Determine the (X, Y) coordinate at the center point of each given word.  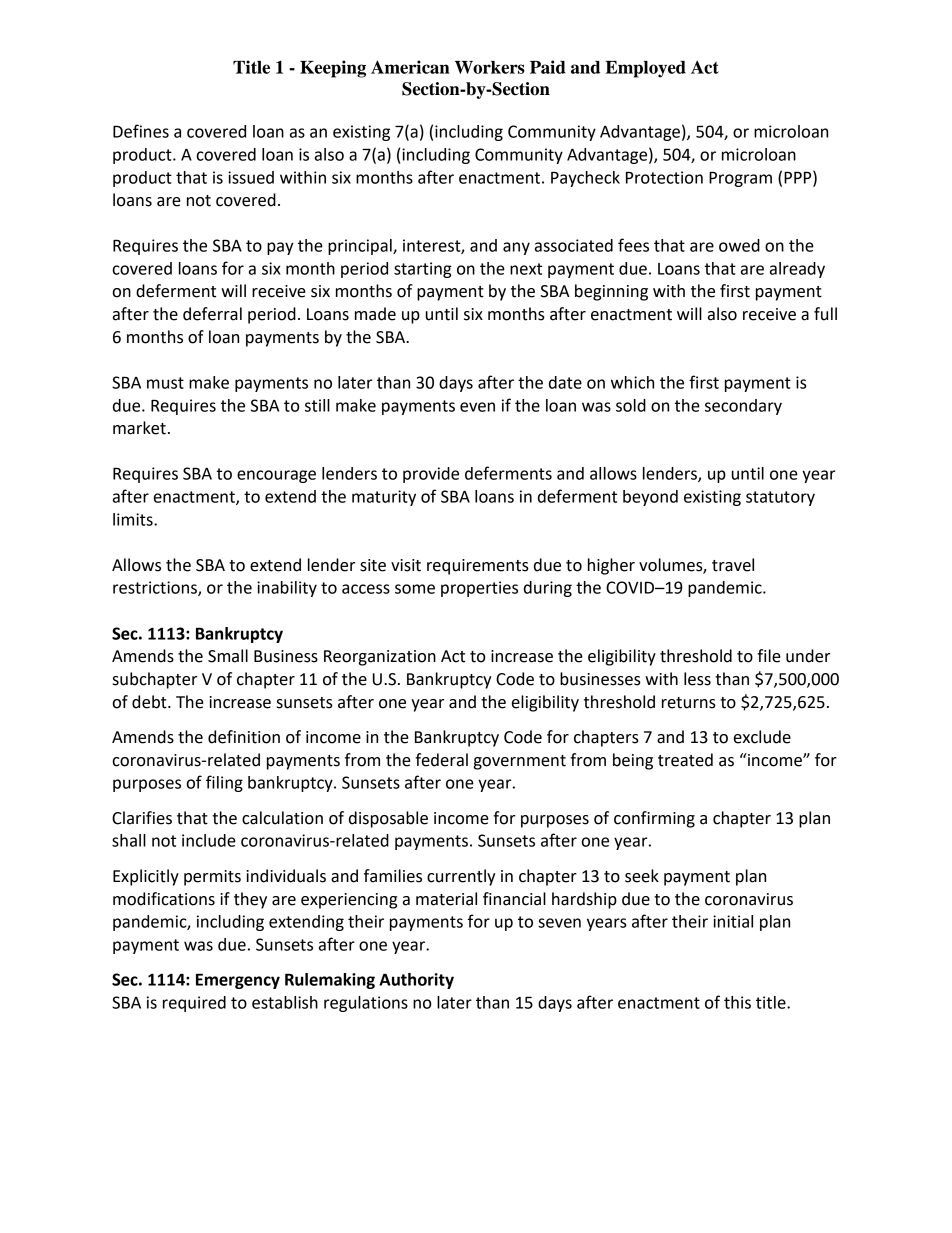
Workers (490, 67)
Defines (141, 131)
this (737, 1002)
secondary (743, 407)
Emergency (238, 981)
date (565, 382)
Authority (416, 981)
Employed (645, 69)
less (697, 679)
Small (228, 656)
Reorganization (380, 658)
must (165, 383)
